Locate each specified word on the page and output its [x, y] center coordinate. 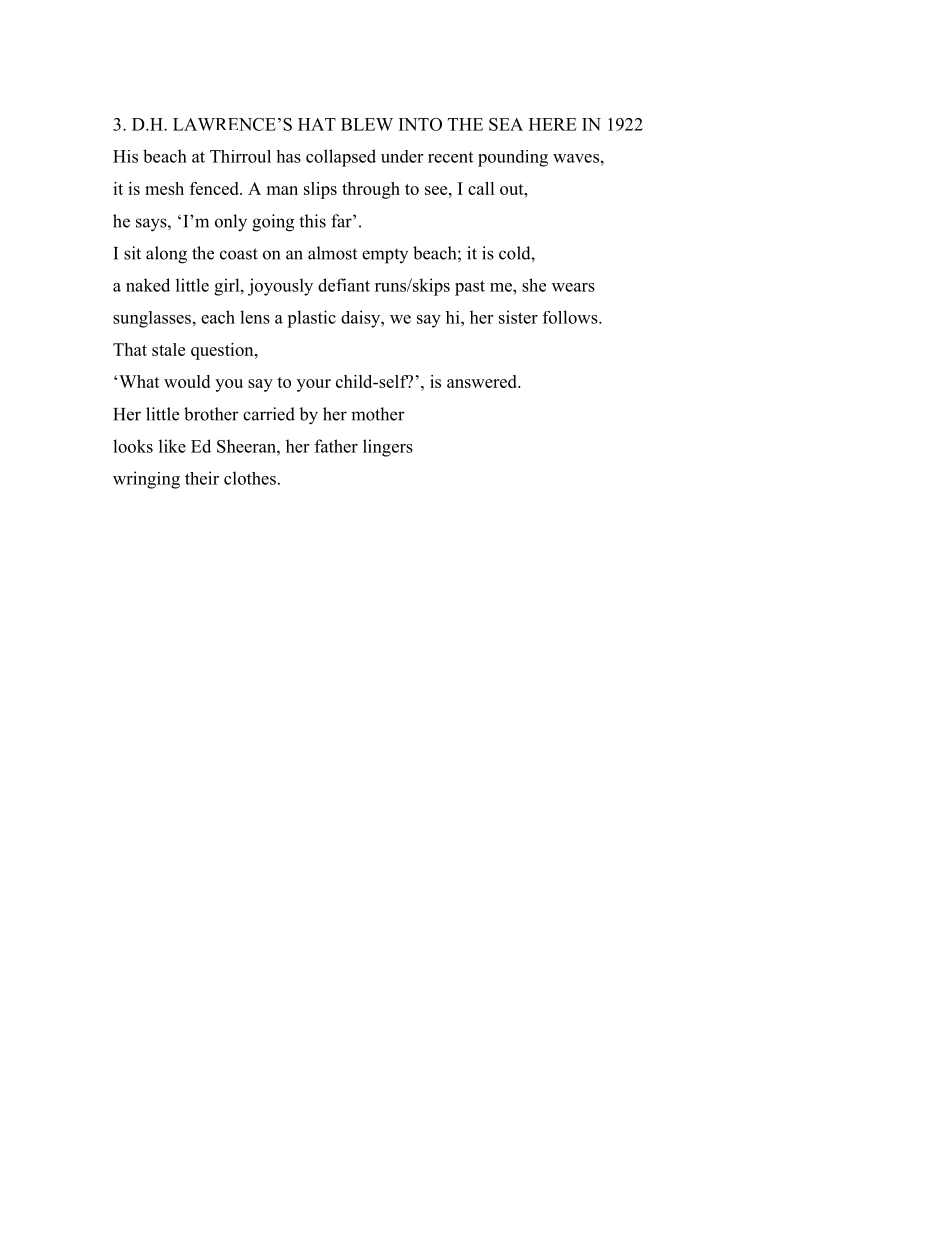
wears [573, 287]
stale [168, 349]
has [288, 156]
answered [483, 381]
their [202, 478]
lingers [388, 448]
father [336, 446]
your [314, 385]
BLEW [367, 124]
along [166, 255]
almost [332, 253]
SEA [506, 124]
